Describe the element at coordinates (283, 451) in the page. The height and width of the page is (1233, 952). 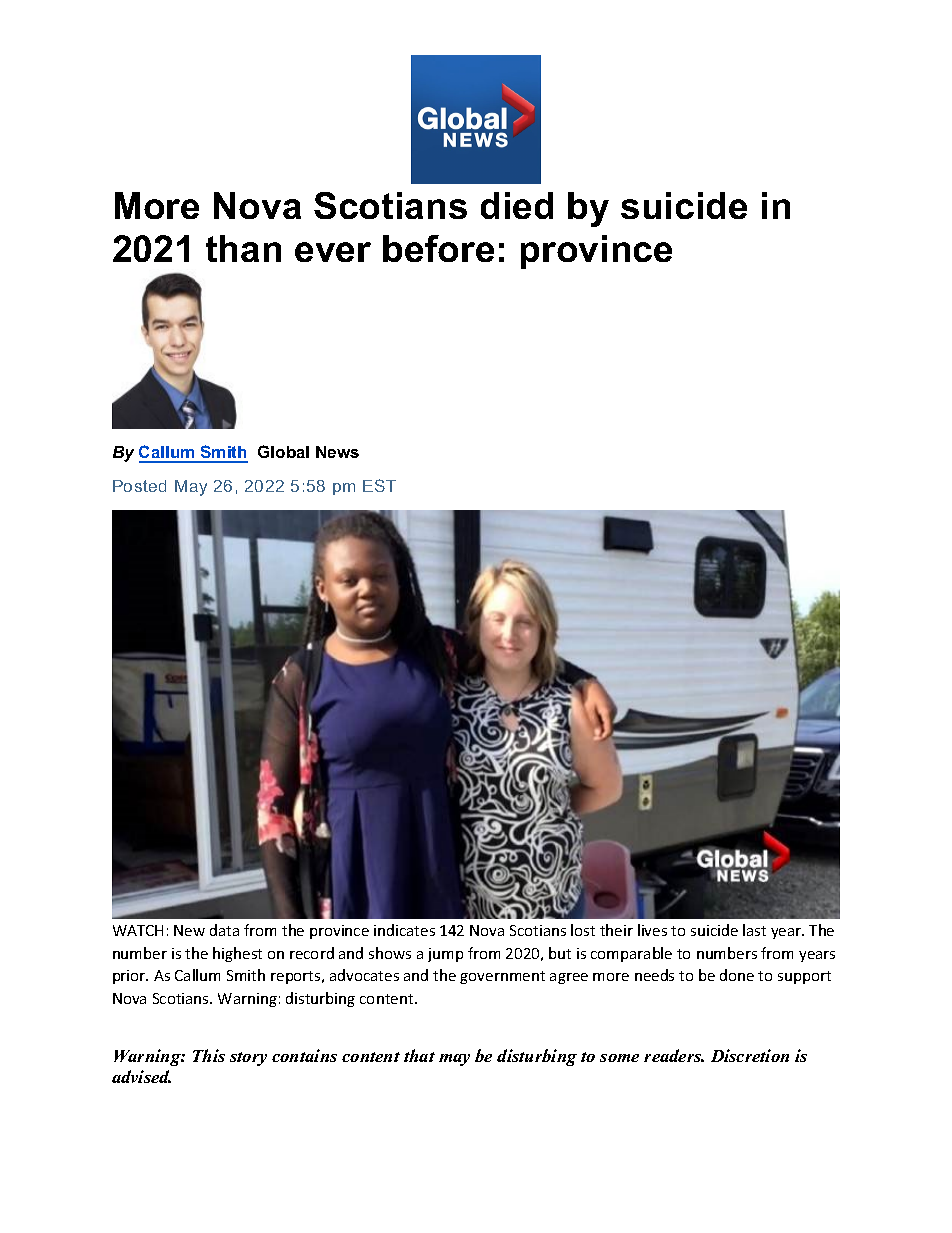
I see `Global` at that location.
